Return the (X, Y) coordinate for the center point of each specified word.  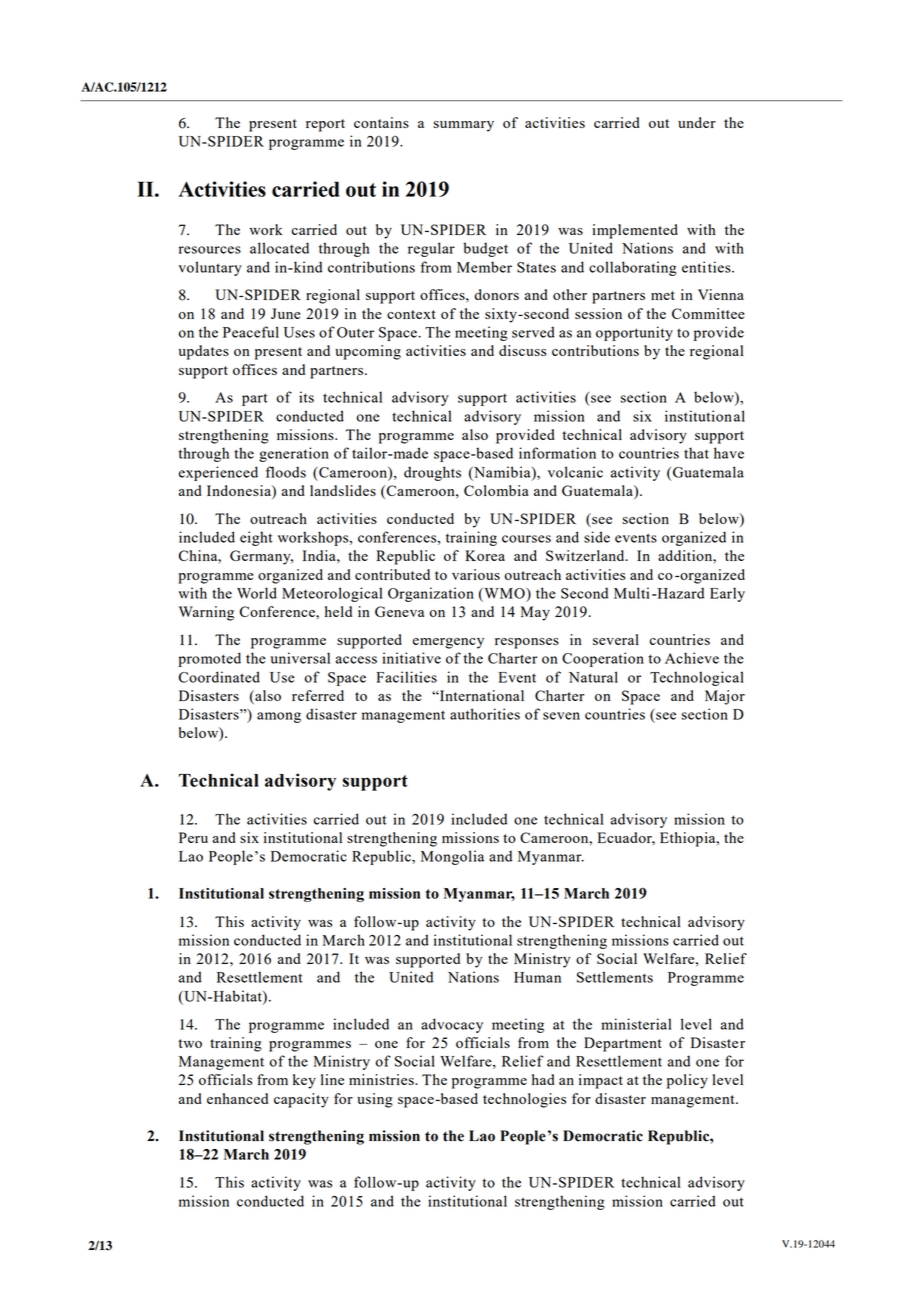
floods (286, 472)
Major (725, 697)
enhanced (237, 1098)
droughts (432, 473)
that (696, 453)
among (279, 717)
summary (463, 126)
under (697, 122)
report (325, 125)
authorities (485, 714)
